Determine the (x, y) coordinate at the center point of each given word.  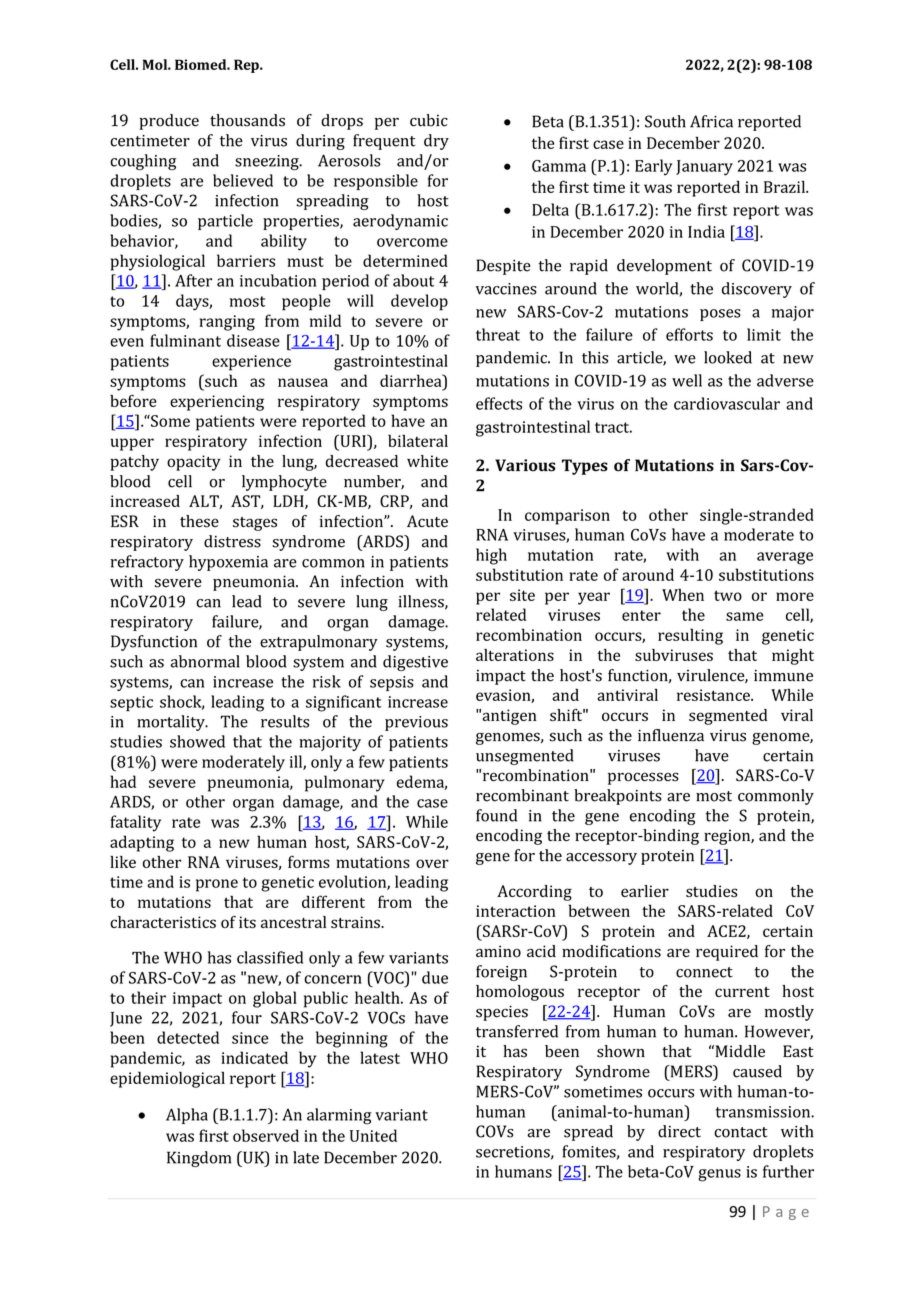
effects (499, 403)
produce (169, 122)
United (373, 1135)
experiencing (217, 403)
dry (436, 142)
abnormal (205, 661)
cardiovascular (727, 403)
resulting (690, 636)
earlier (645, 891)
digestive (415, 663)
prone (217, 885)
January (704, 168)
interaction (516, 911)
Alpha (187, 1116)
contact (741, 1132)
